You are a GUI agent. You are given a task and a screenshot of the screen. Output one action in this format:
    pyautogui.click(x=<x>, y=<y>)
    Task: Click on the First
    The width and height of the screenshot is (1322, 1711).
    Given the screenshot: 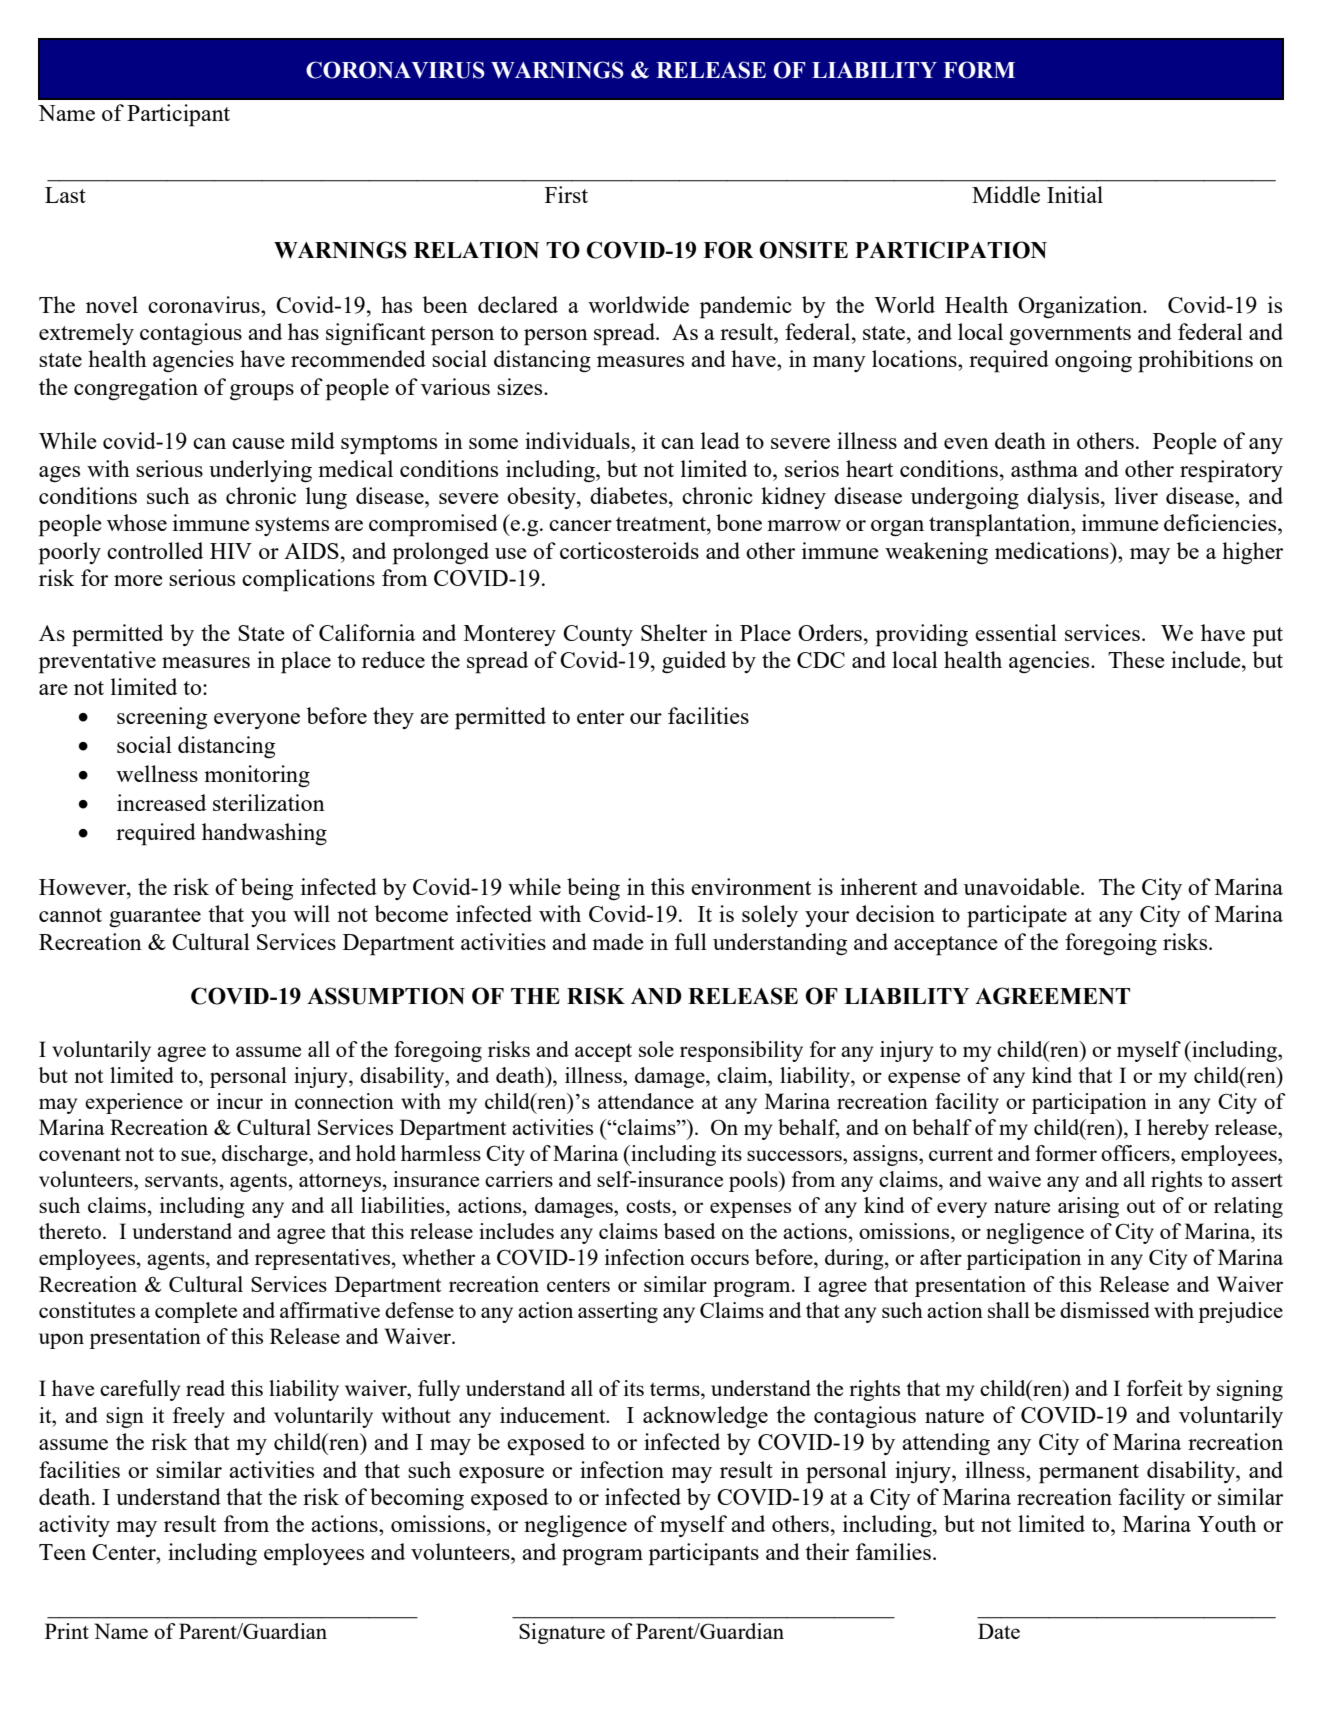 What is the action you would take?
    pyautogui.click(x=566, y=194)
